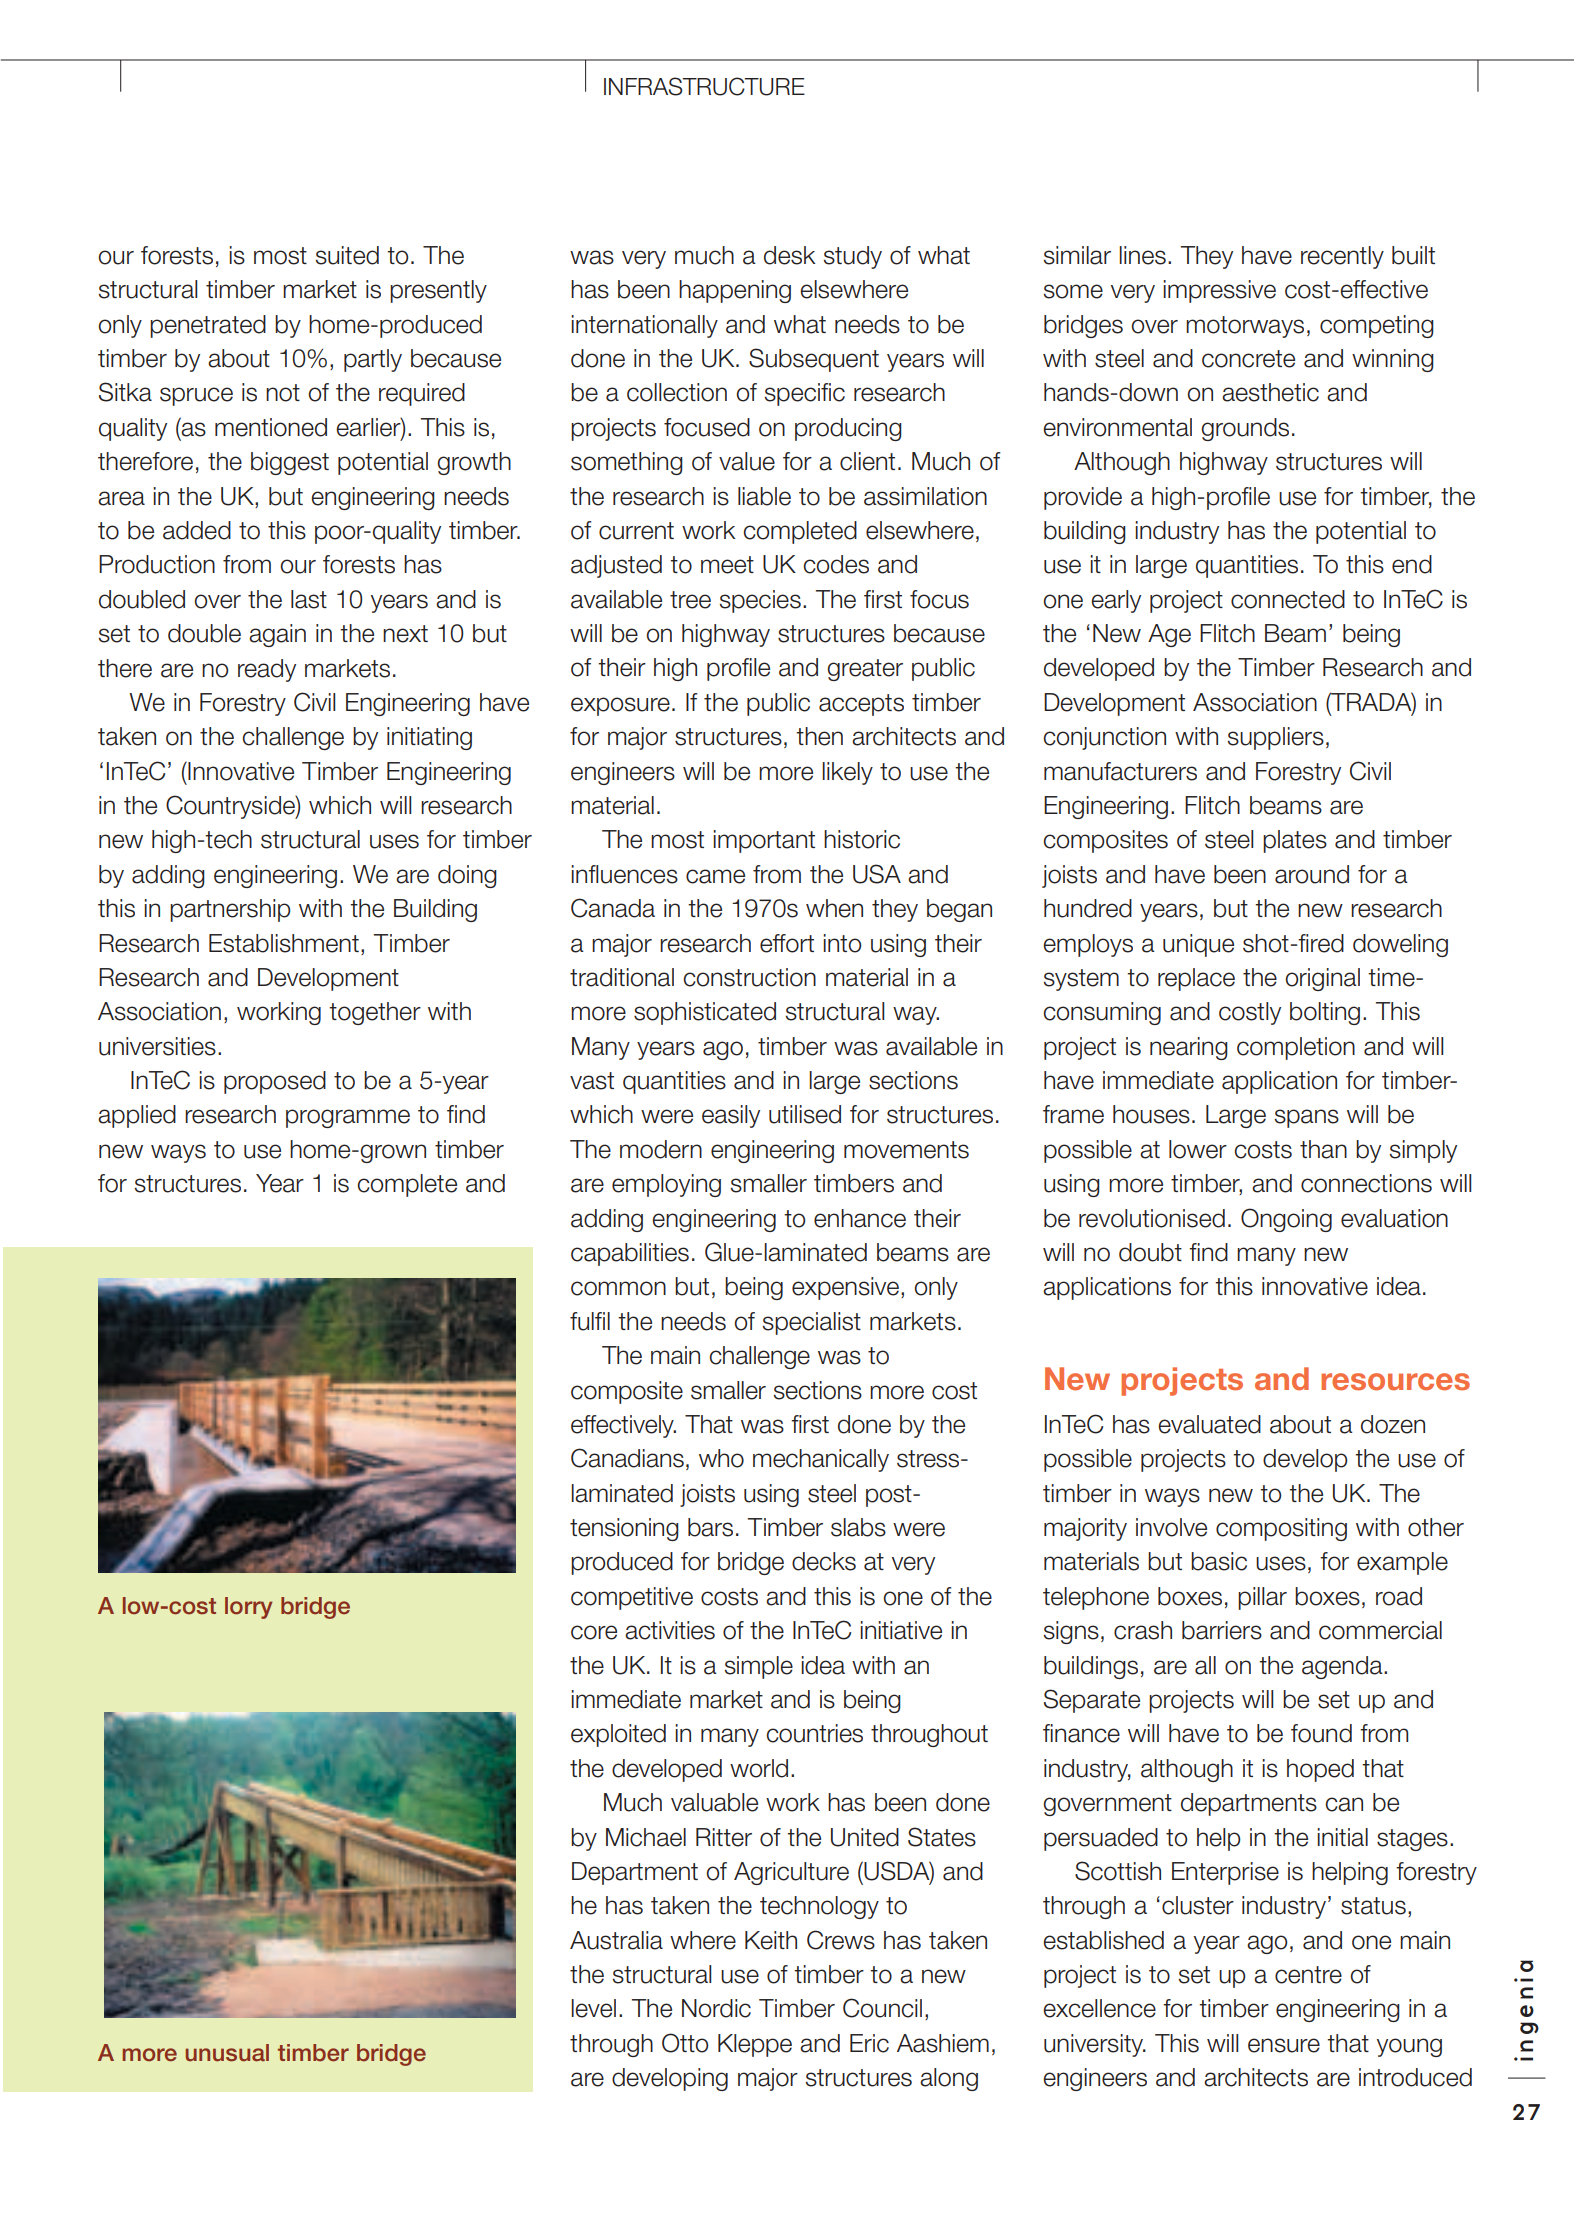  I want to click on around, so click(1312, 874).
